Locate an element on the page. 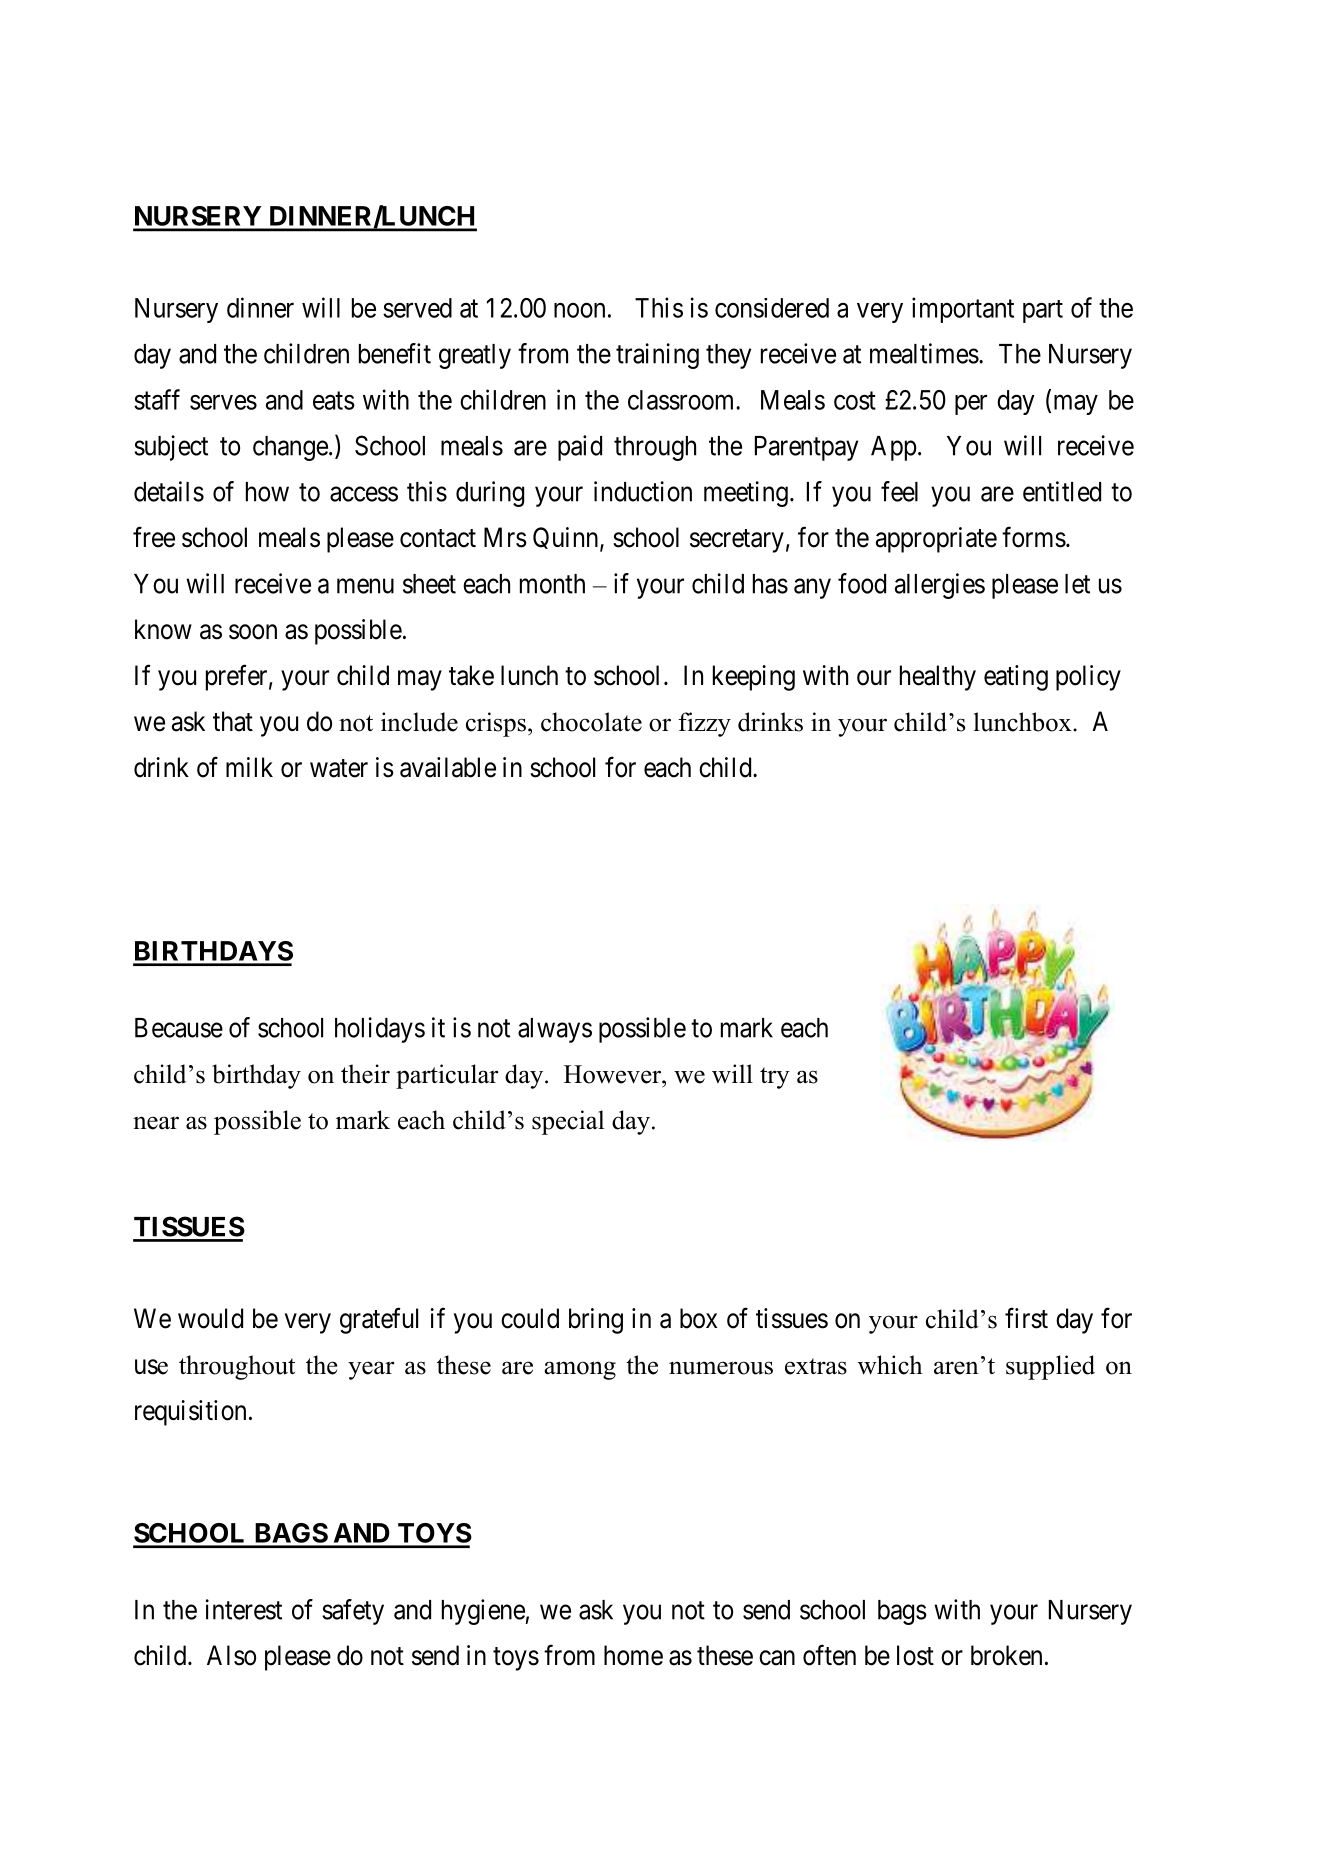  However is located at coordinates (613, 1074).
